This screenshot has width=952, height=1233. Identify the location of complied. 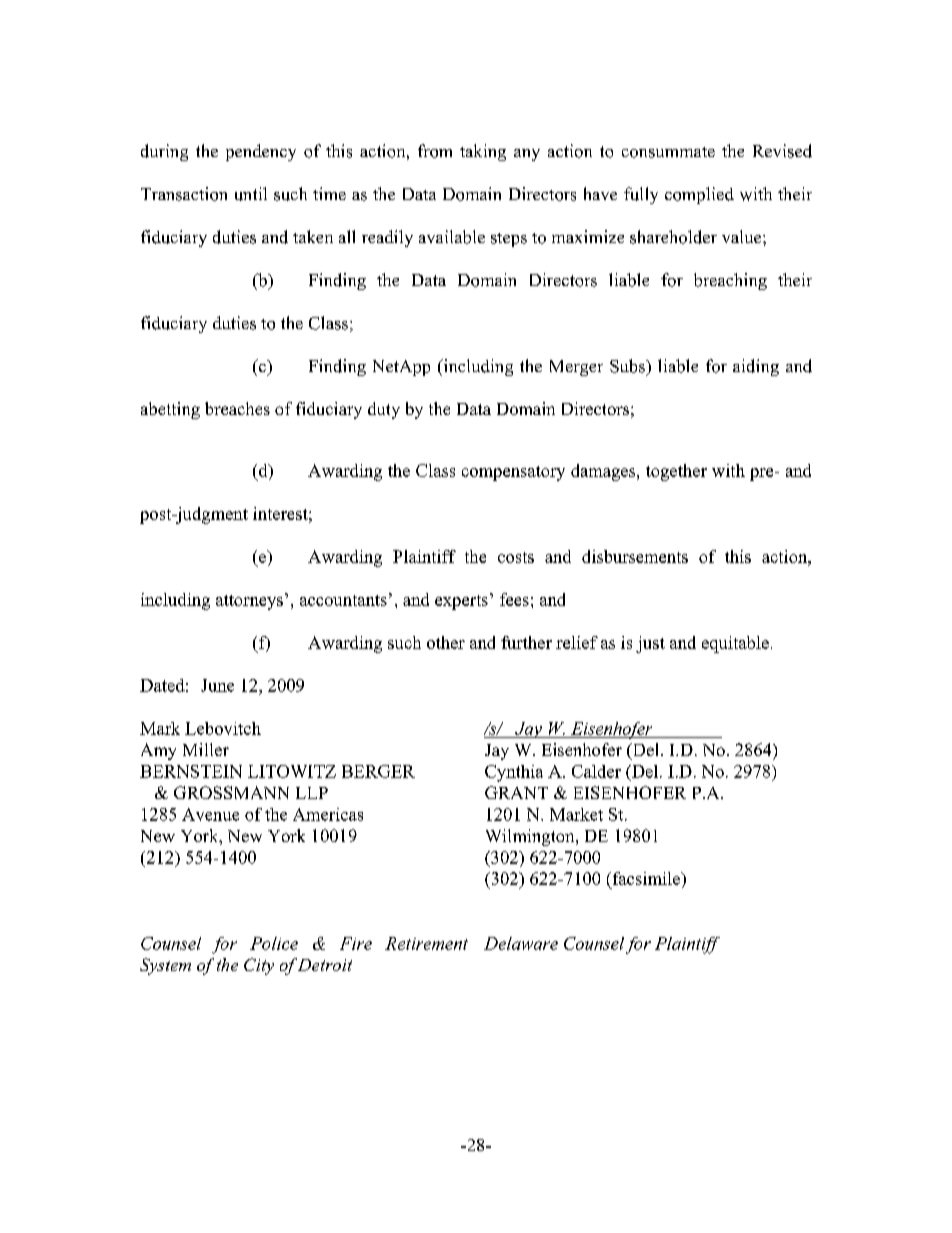
(699, 195).
